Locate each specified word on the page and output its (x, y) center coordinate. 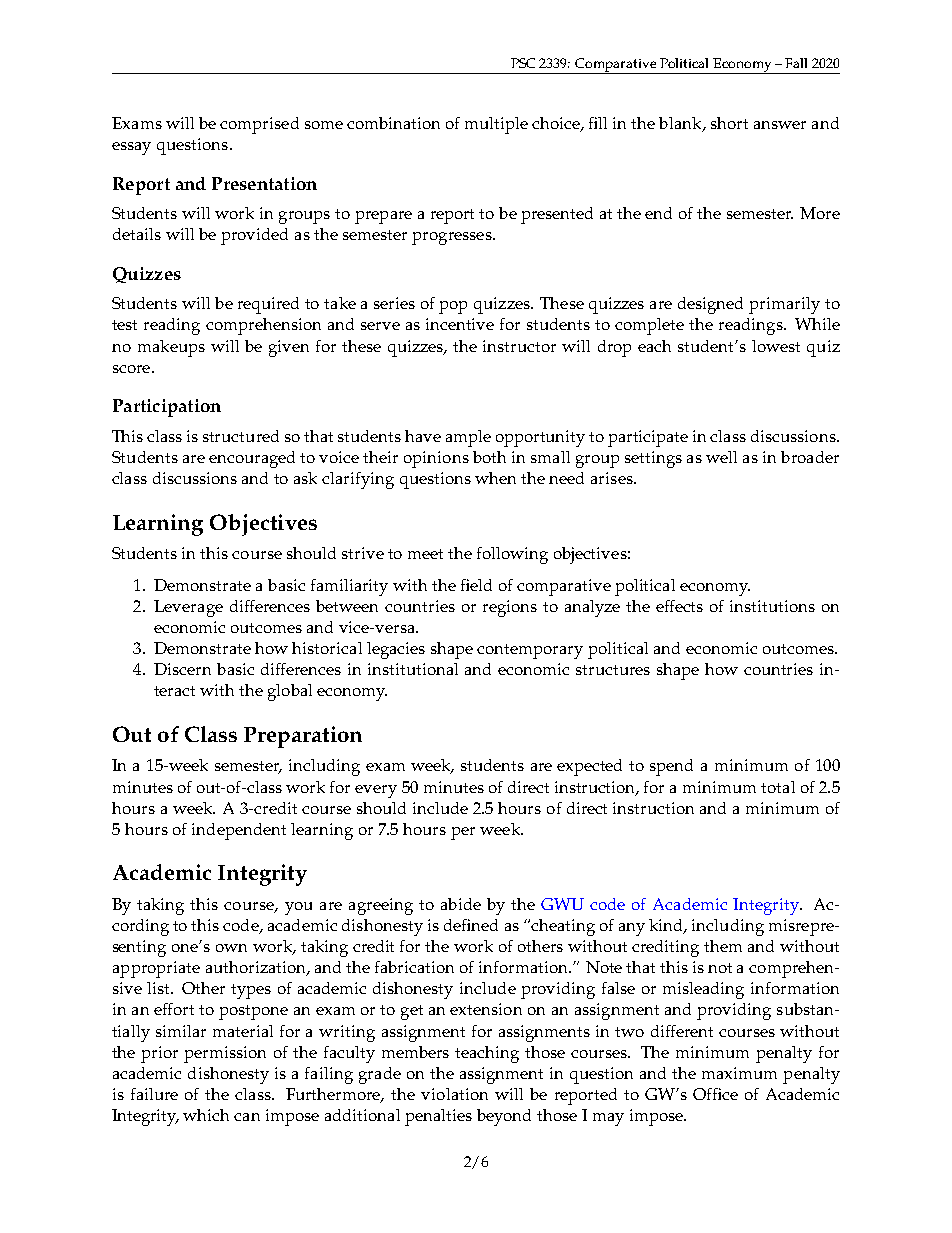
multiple (496, 125)
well (721, 457)
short (729, 123)
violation (454, 1094)
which (206, 1115)
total (778, 787)
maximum (739, 1073)
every (376, 791)
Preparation (303, 737)
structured (241, 436)
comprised (259, 125)
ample (468, 438)
